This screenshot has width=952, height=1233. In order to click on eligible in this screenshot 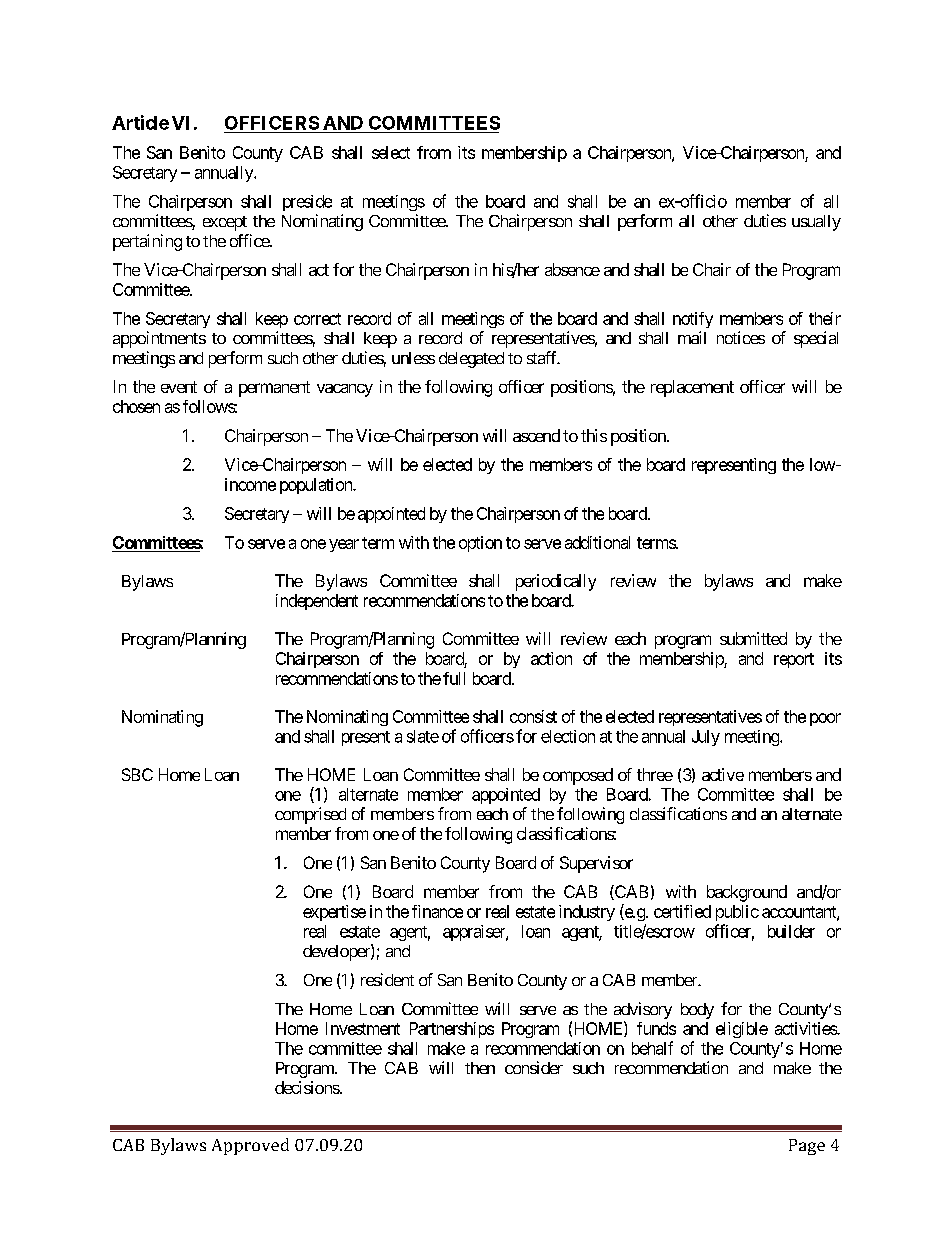, I will do `click(742, 1030)`.
